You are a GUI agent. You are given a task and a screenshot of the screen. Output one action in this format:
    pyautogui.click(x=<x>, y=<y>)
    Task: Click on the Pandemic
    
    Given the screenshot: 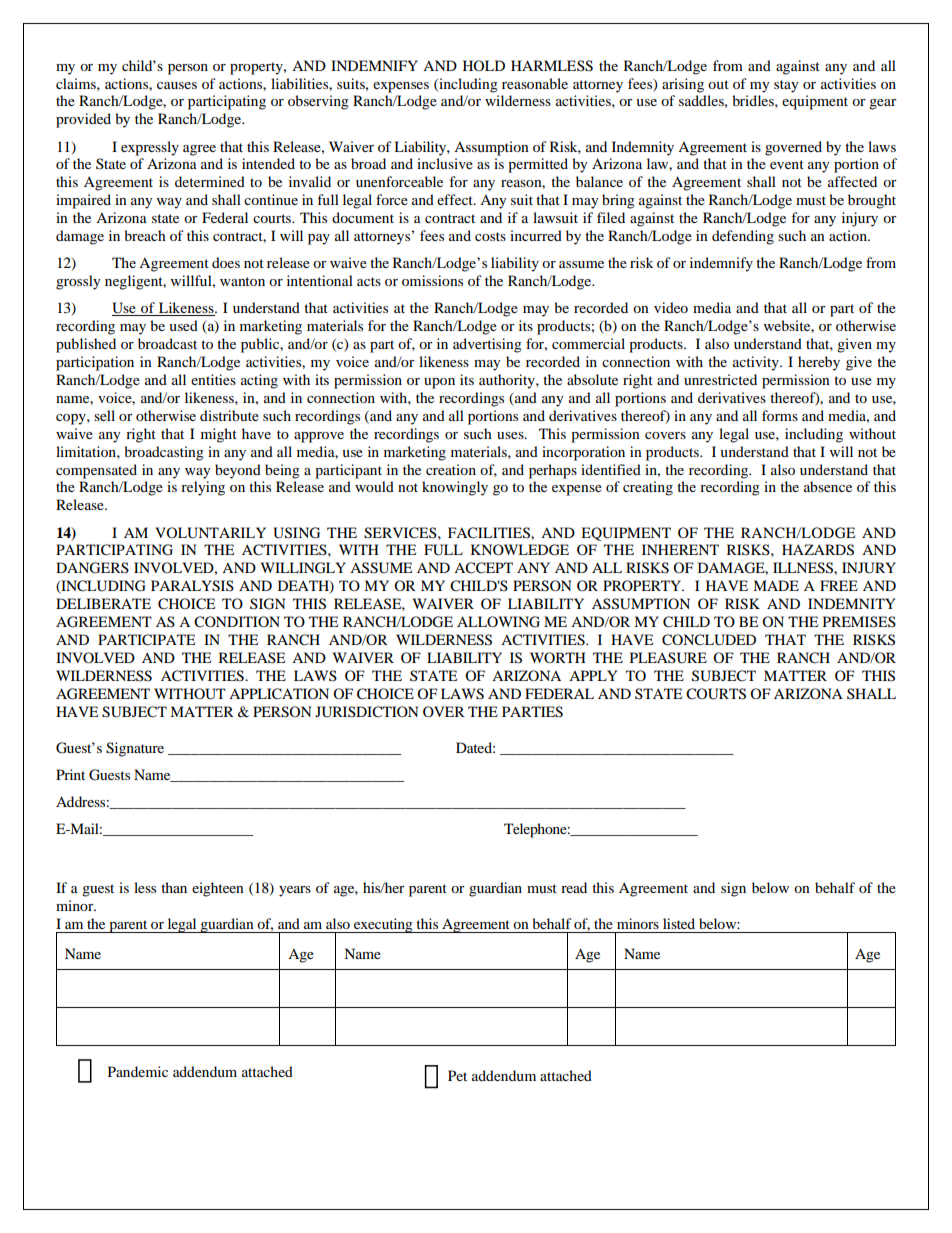 What is the action you would take?
    pyautogui.click(x=138, y=1071)
